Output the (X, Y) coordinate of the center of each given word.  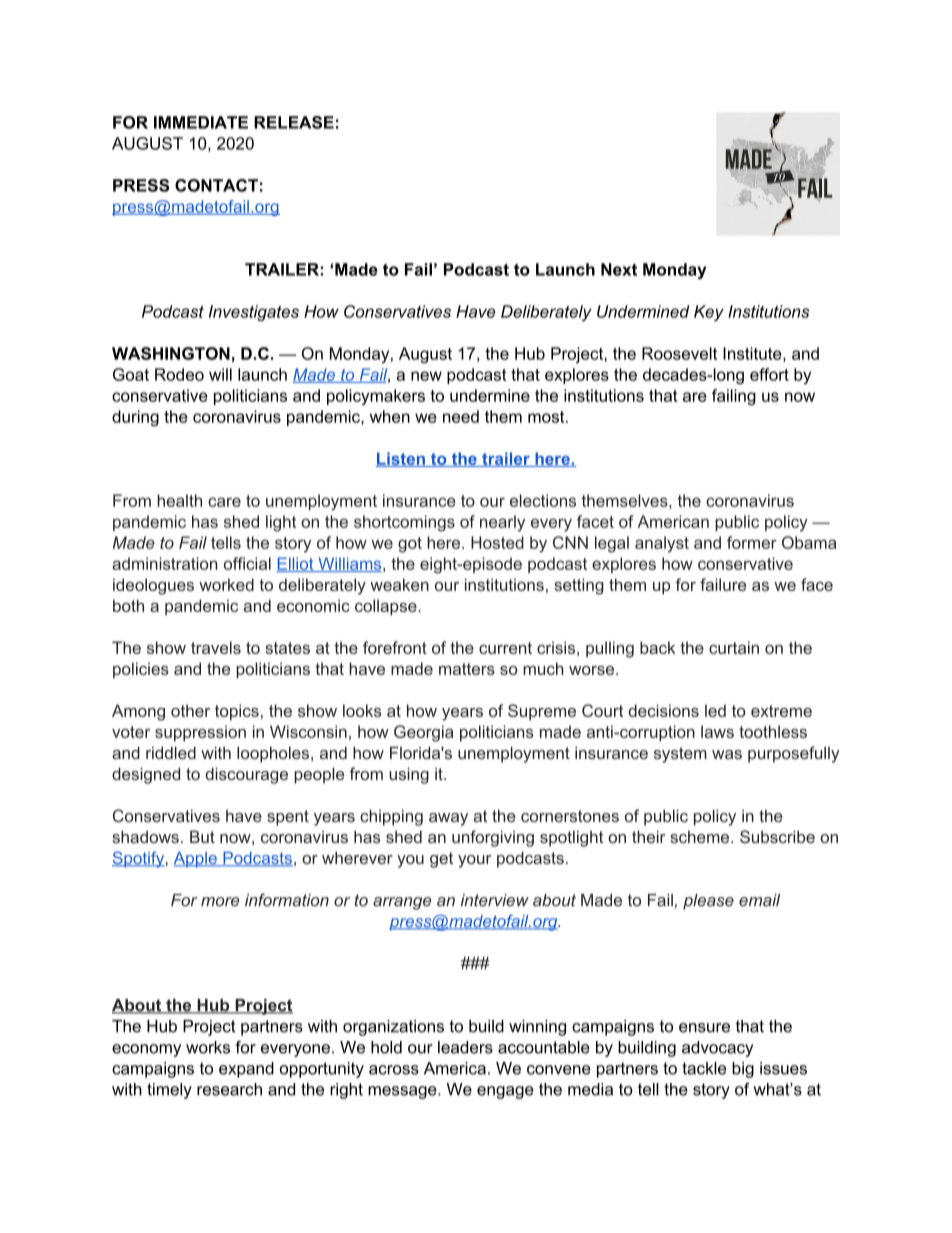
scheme (701, 837)
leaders (465, 1047)
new (426, 376)
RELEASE (294, 122)
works (208, 1047)
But (202, 836)
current (505, 648)
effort (769, 374)
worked (226, 584)
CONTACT (216, 185)
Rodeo (179, 374)
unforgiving (493, 838)
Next (619, 269)
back (657, 647)
